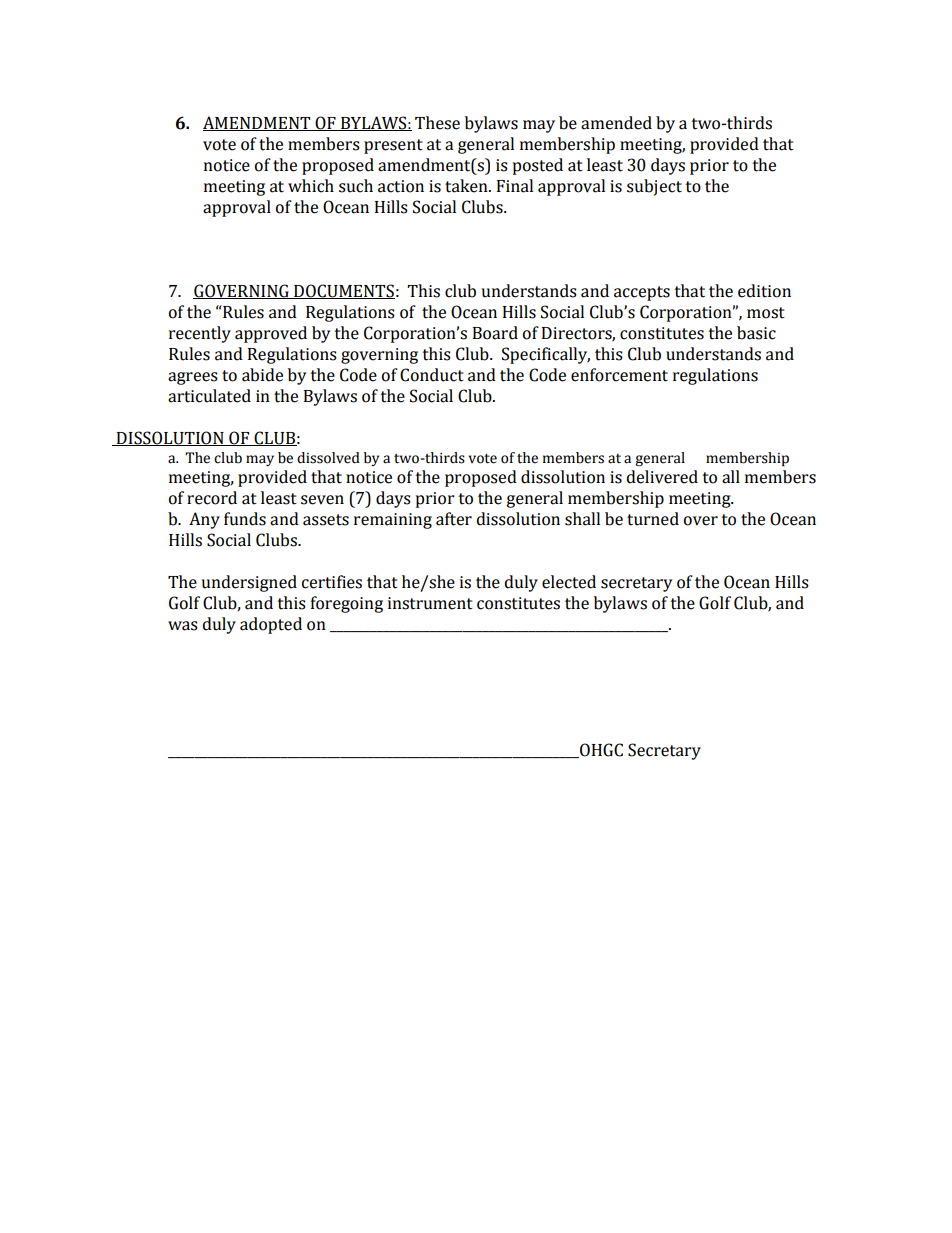 The image size is (952, 1233). I want to click on which, so click(311, 186).
